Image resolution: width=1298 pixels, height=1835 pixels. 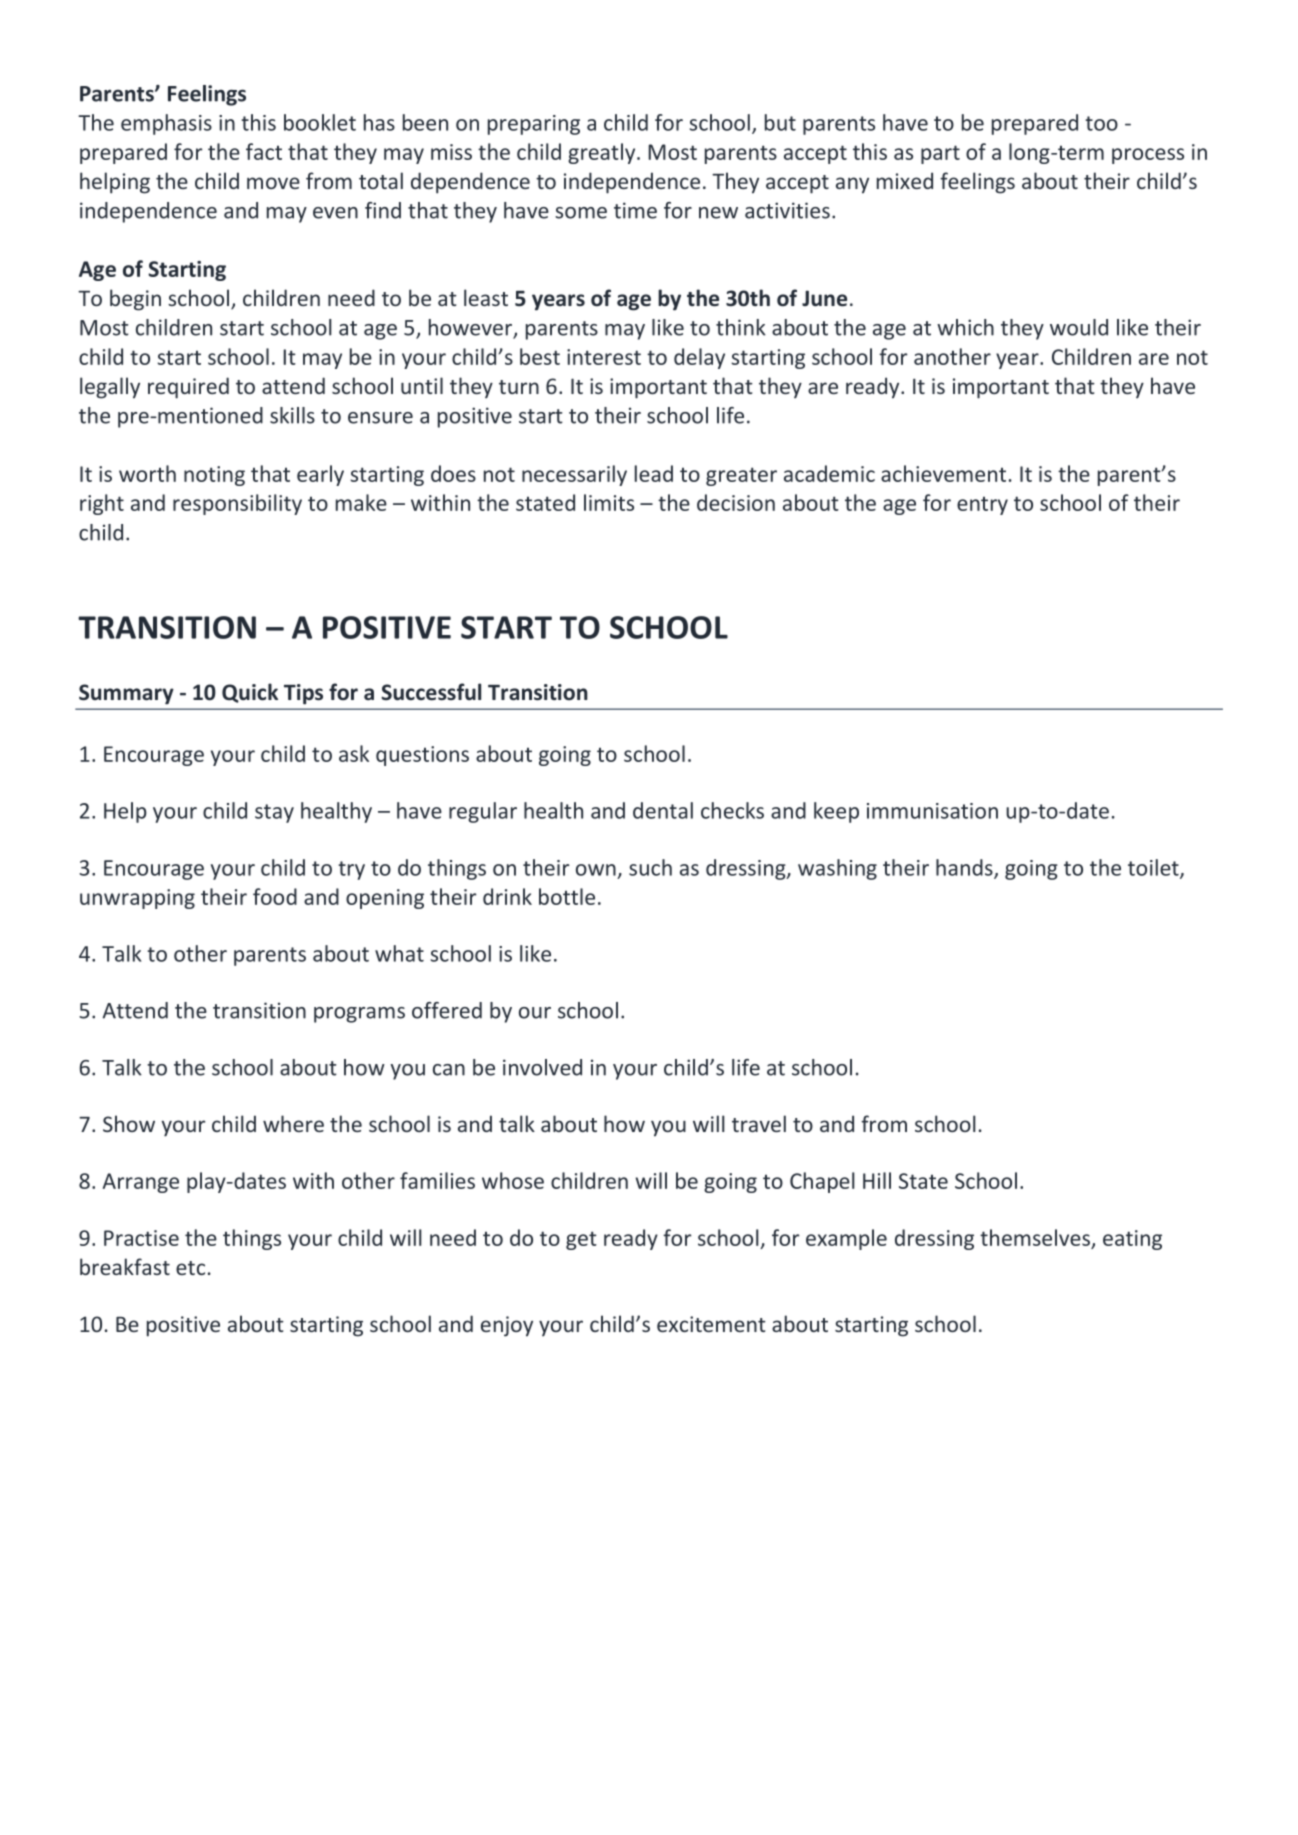 I want to click on greatly, so click(x=603, y=153).
